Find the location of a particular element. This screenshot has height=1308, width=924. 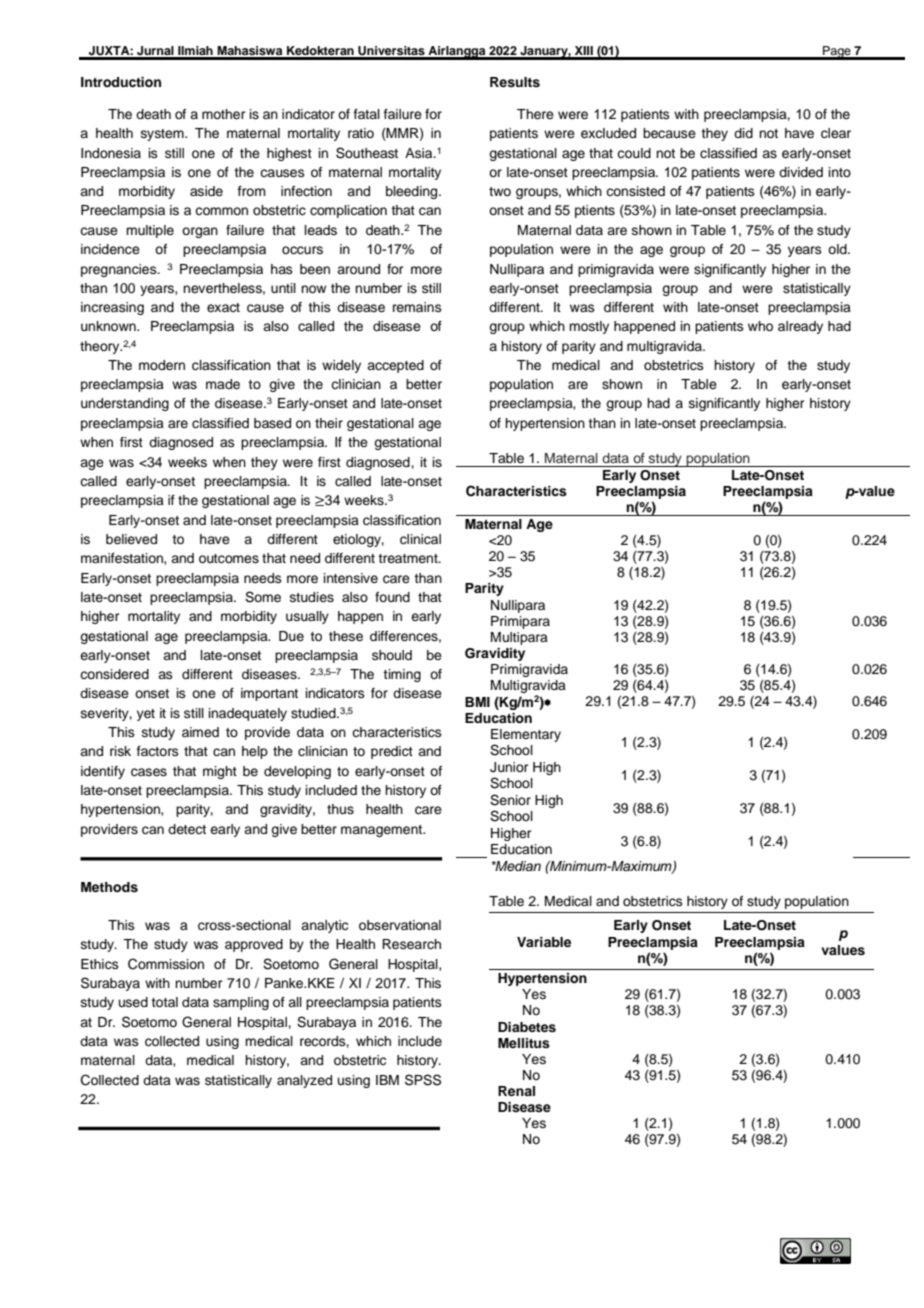

Results is located at coordinates (515, 82).
